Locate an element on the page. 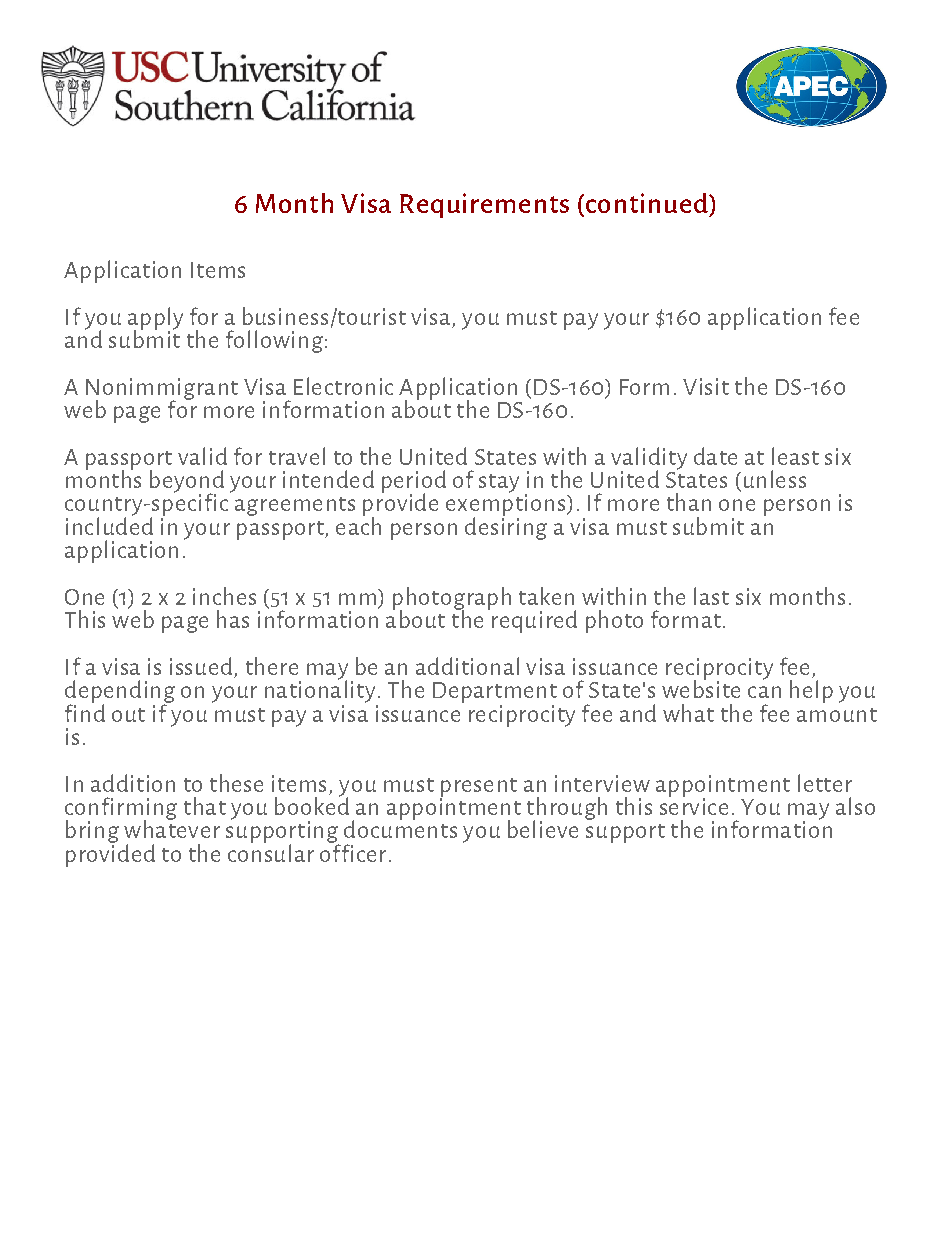 The height and width of the document is (1233, 952). documents is located at coordinates (400, 828).
